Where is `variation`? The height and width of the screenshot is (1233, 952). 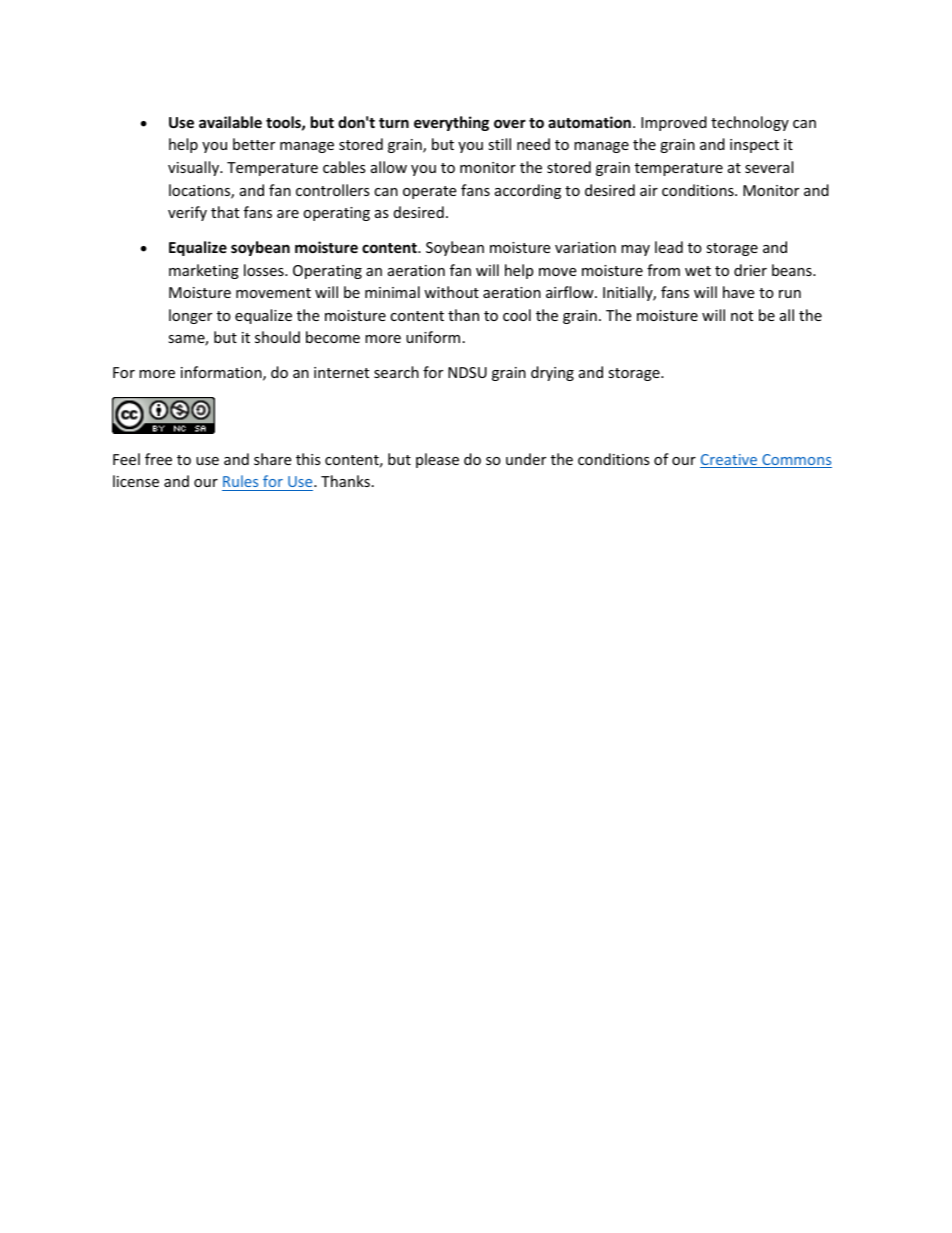 variation is located at coordinates (585, 247).
